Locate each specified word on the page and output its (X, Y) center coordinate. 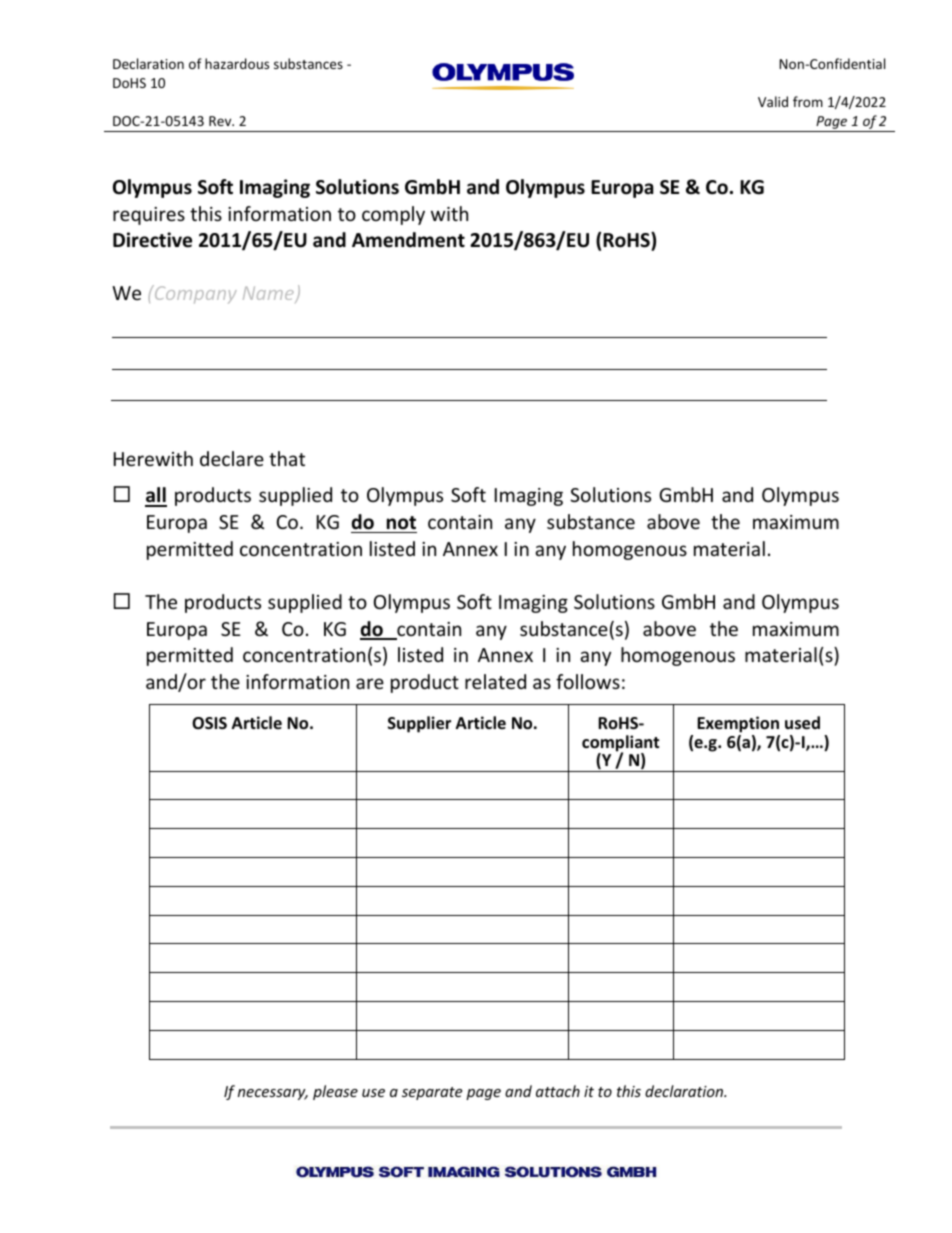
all (156, 496)
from (808, 101)
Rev (221, 121)
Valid (773, 101)
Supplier (419, 724)
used (802, 723)
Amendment (408, 240)
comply (393, 215)
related (495, 681)
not (401, 523)
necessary (273, 1094)
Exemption (738, 724)
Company (194, 294)
